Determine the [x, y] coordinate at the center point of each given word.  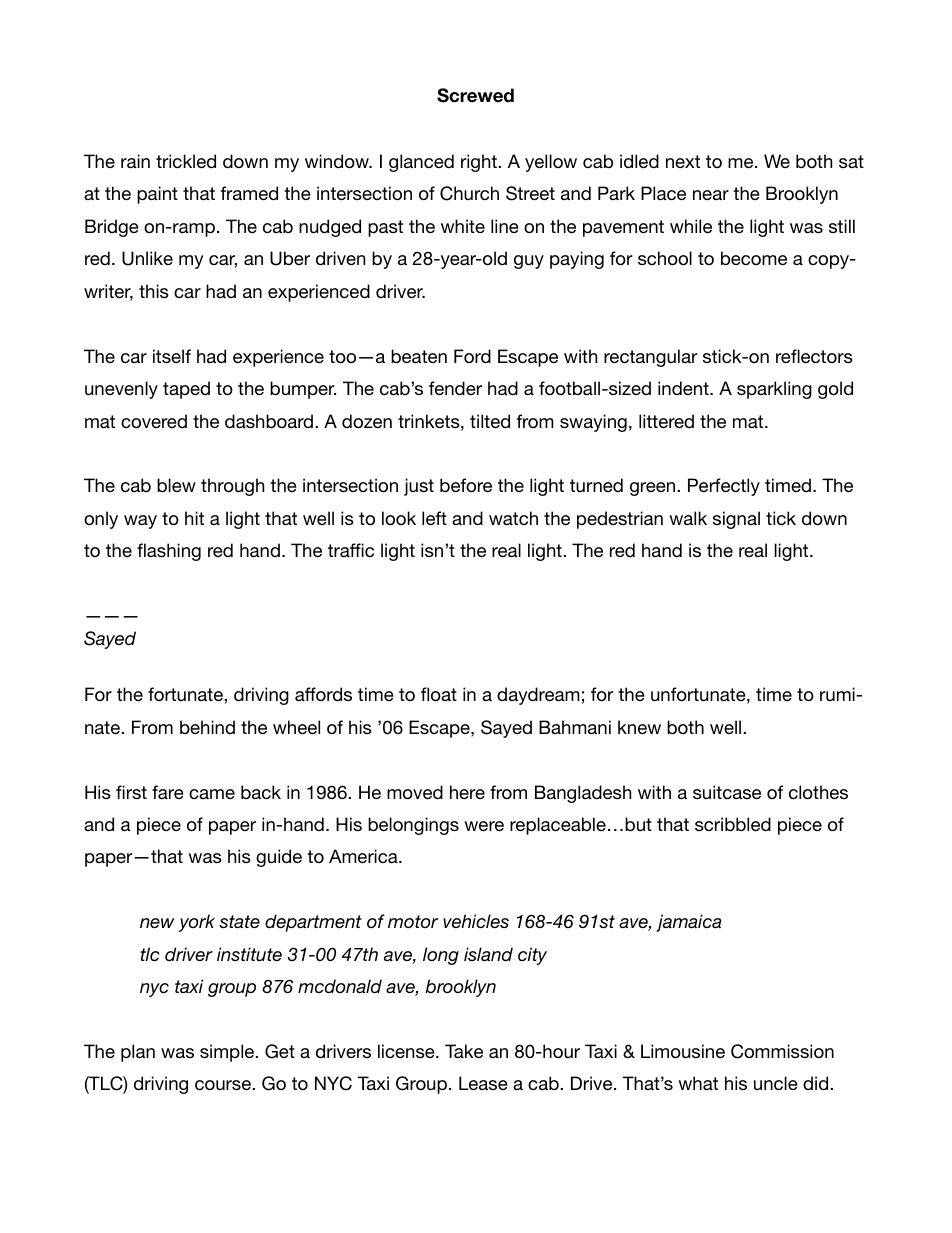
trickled [186, 161]
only [101, 520]
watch [513, 518]
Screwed [475, 95]
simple [228, 1053]
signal [736, 520]
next [683, 161]
